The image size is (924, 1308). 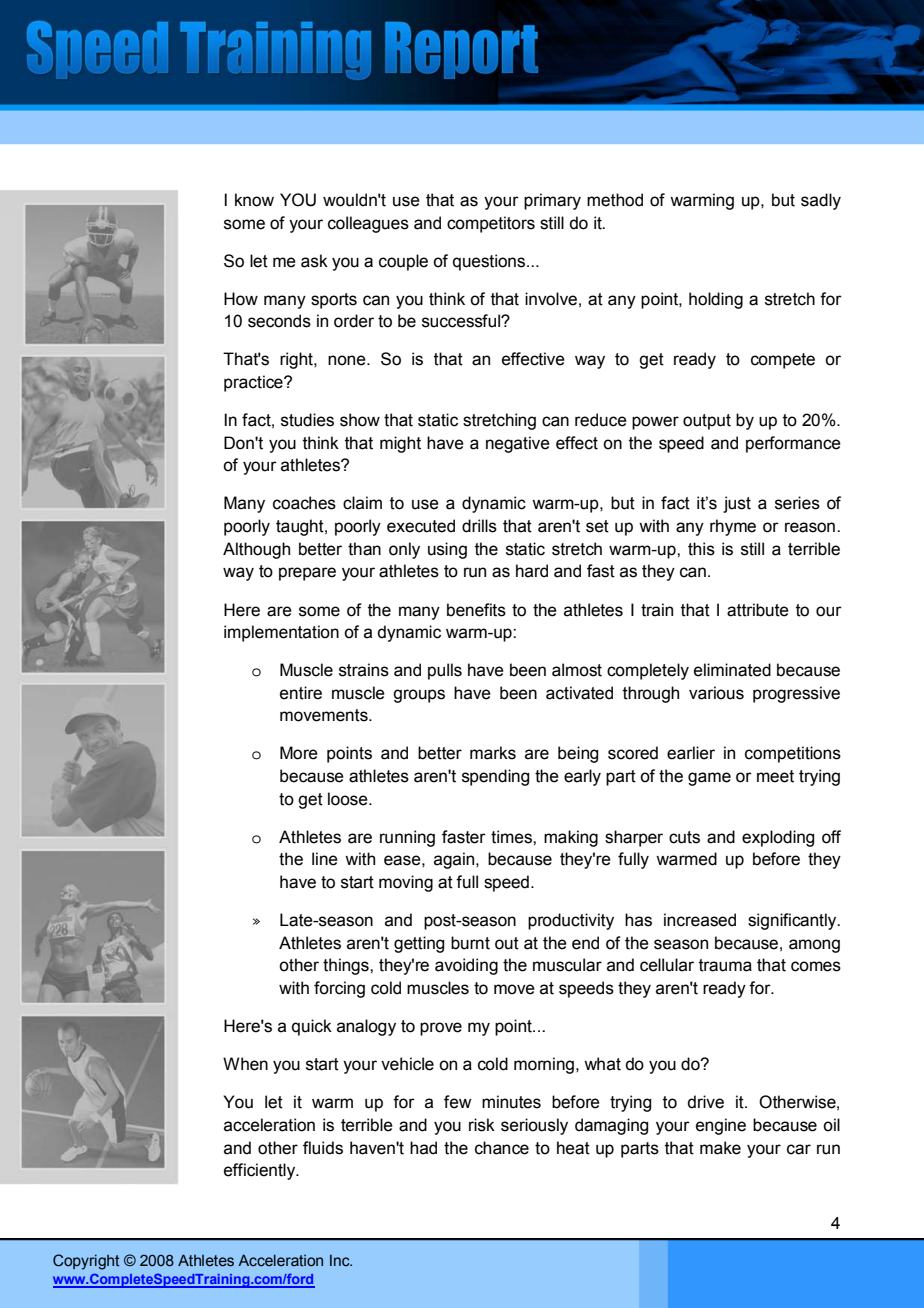 What do you see at coordinates (758, 610) in the document?
I see `attribute` at bounding box center [758, 610].
